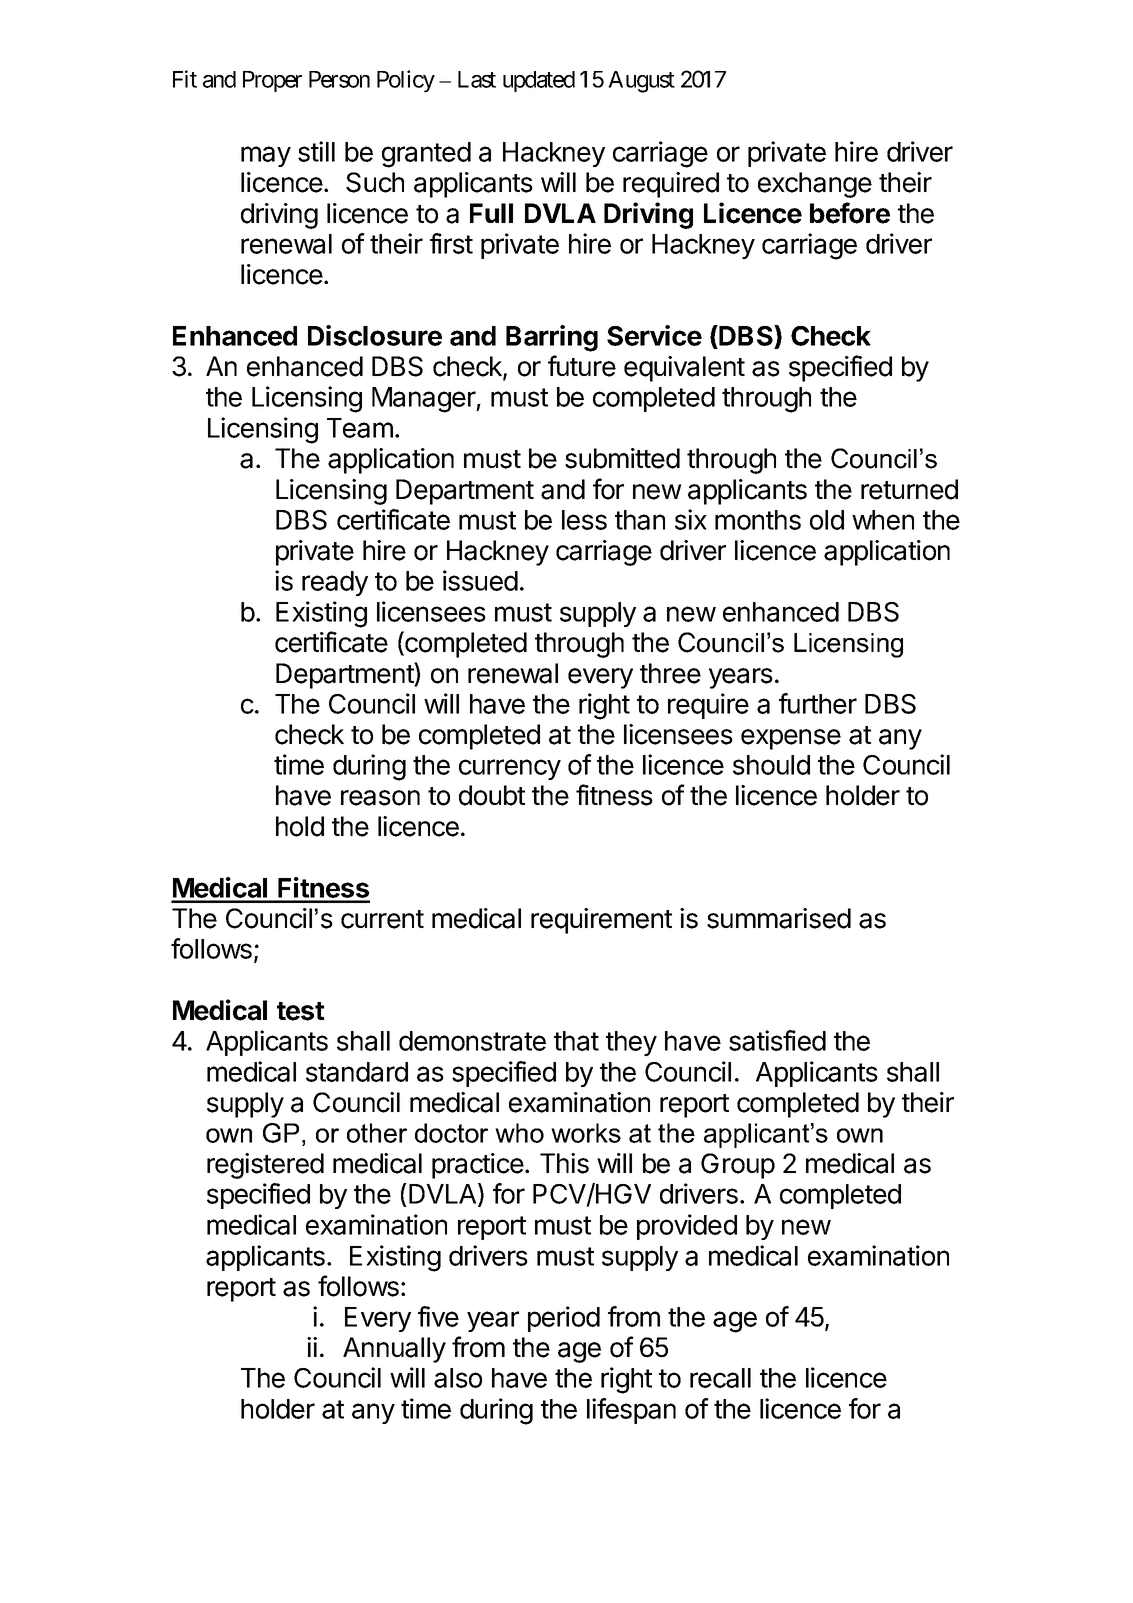 The width and height of the page is (1133, 1603). What do you see at coordinates (382, 919) in the page?
I see `current` at bounding box center [382, 919].
